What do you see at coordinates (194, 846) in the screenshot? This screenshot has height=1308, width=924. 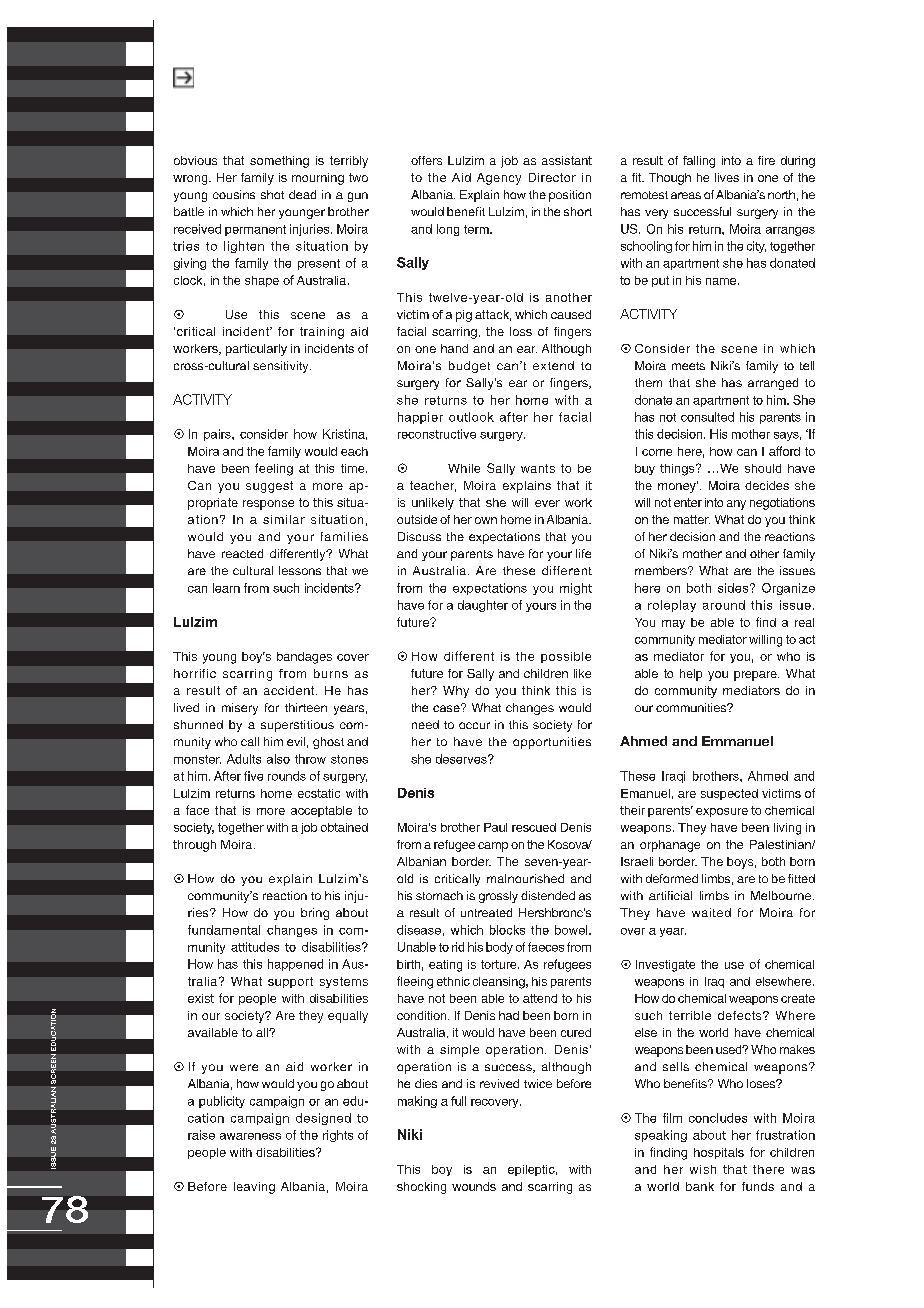 I see `through` at bounding box center [194, 846].
